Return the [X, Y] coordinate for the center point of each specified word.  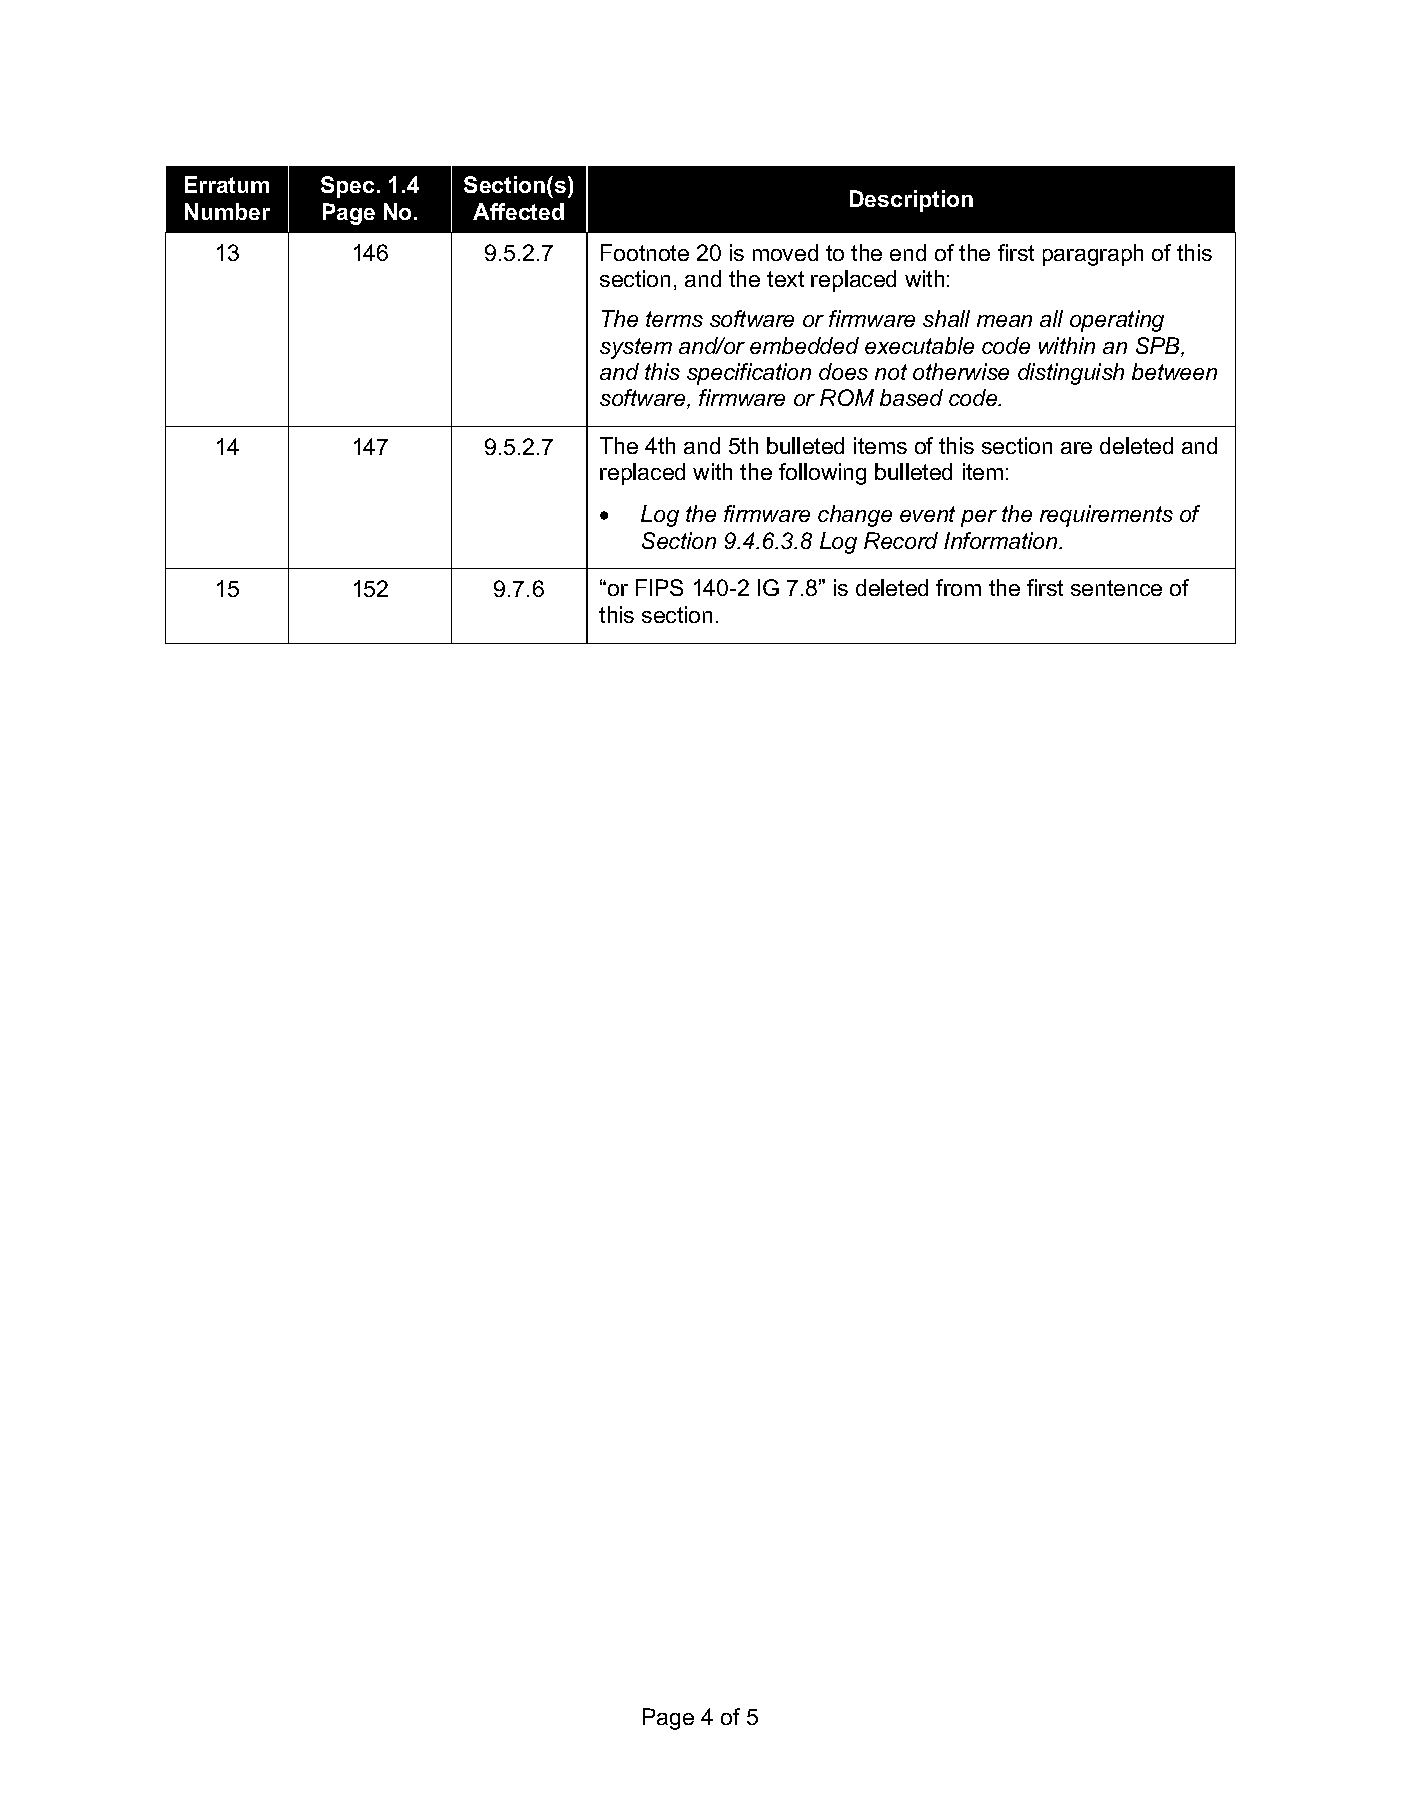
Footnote [645, 252]
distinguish [1071, 374]
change [855, 516]
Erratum [227, 184]
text [785, 279]
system [636, 348]
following [822, 474]
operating [1117, 321]
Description [911, 201]
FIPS [659, 587]
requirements [1106, 516]
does [843, 371]
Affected [518, 211]
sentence [1116, 588]
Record [901, 540]
